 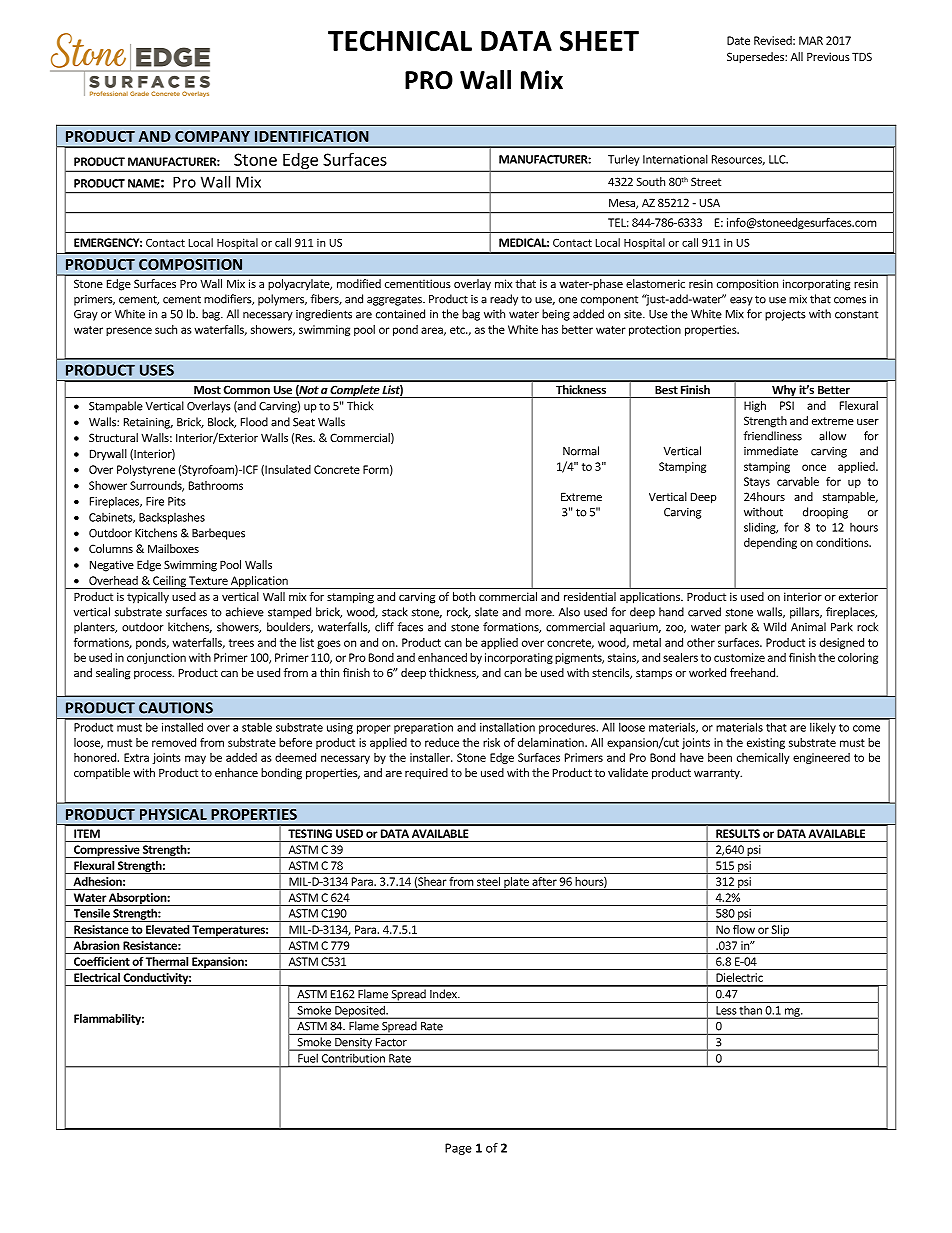 I want to click on Normal, so click(x=581, y=451).
